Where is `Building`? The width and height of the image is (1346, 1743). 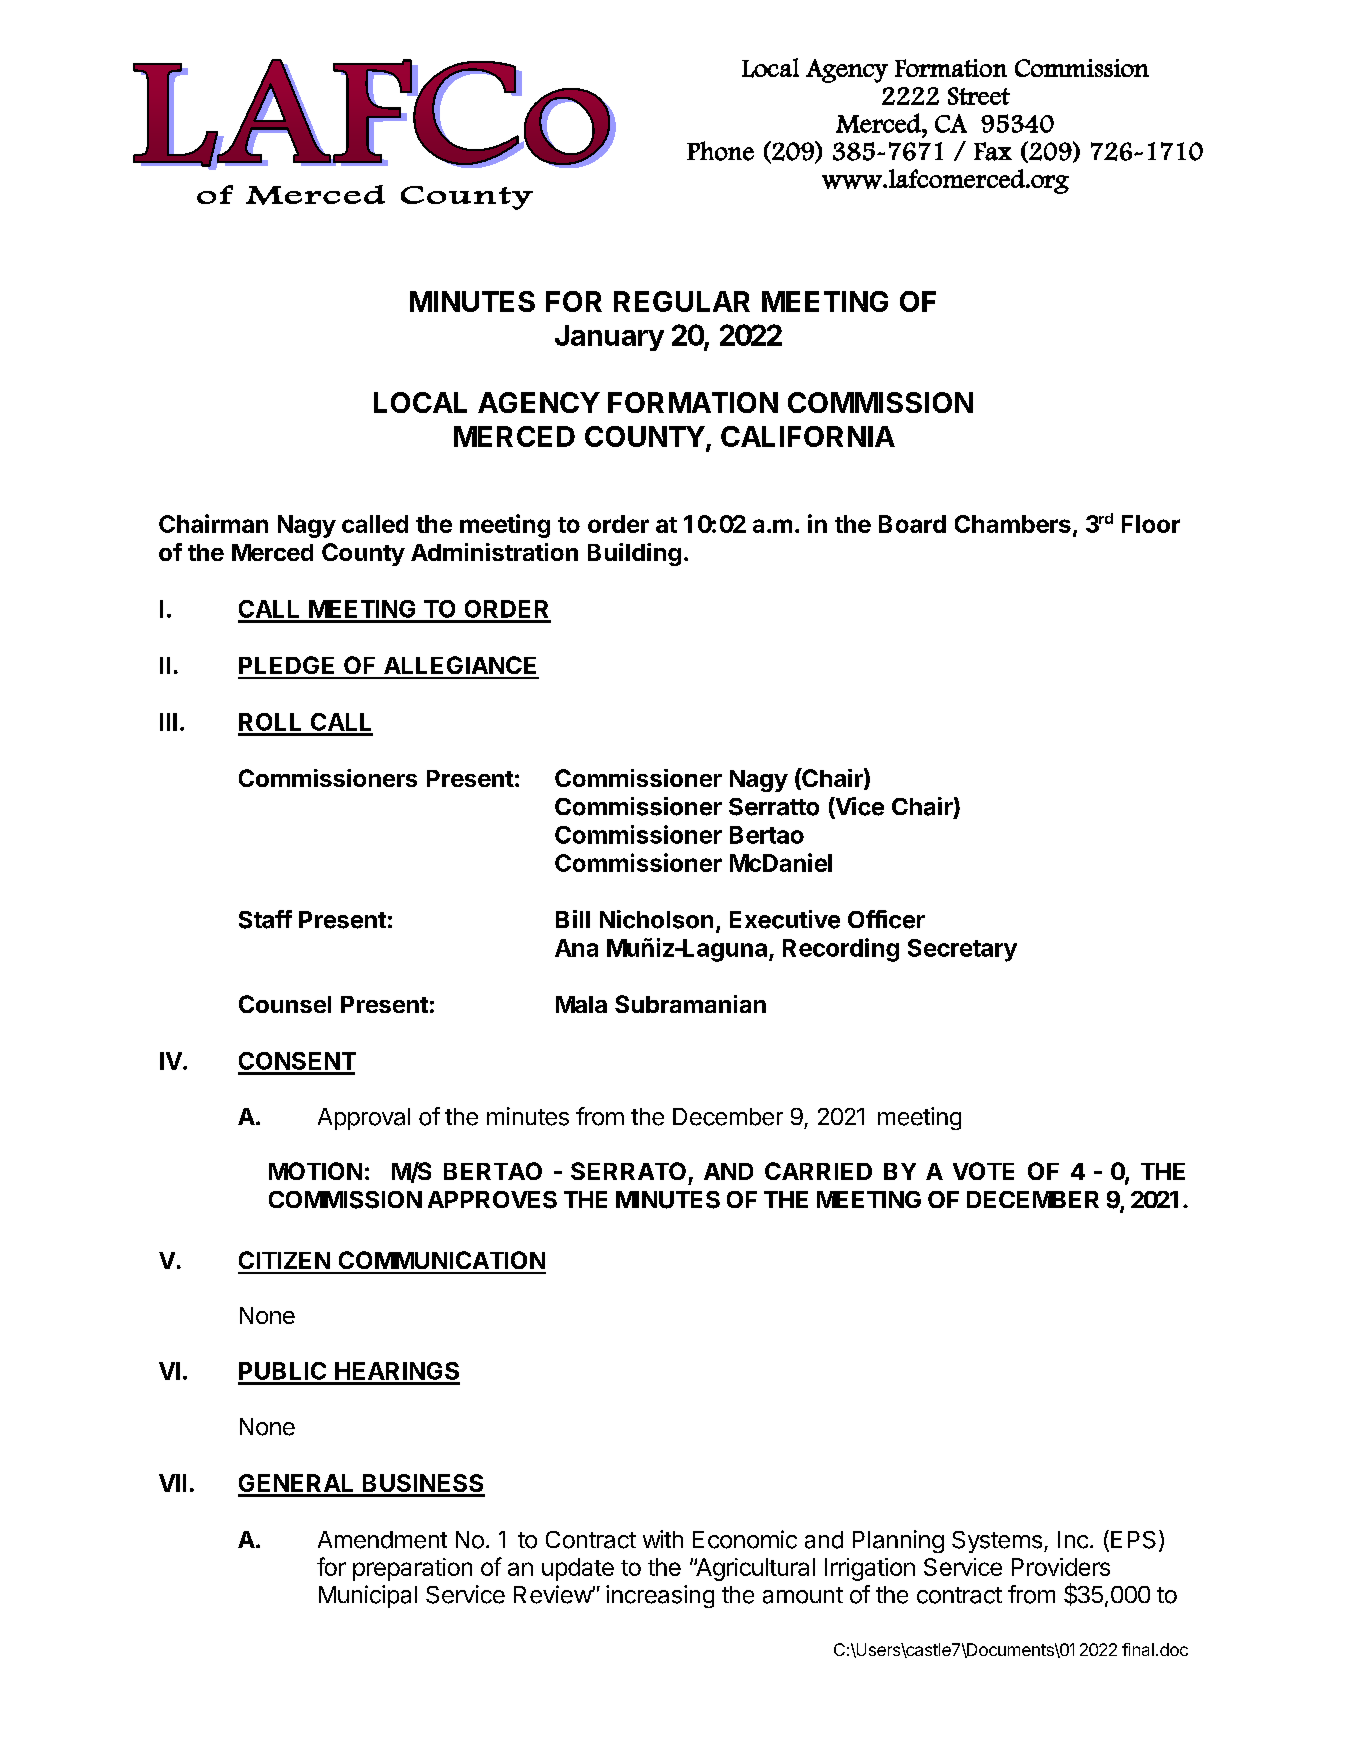
Building is located at coordinates (634, 554).
